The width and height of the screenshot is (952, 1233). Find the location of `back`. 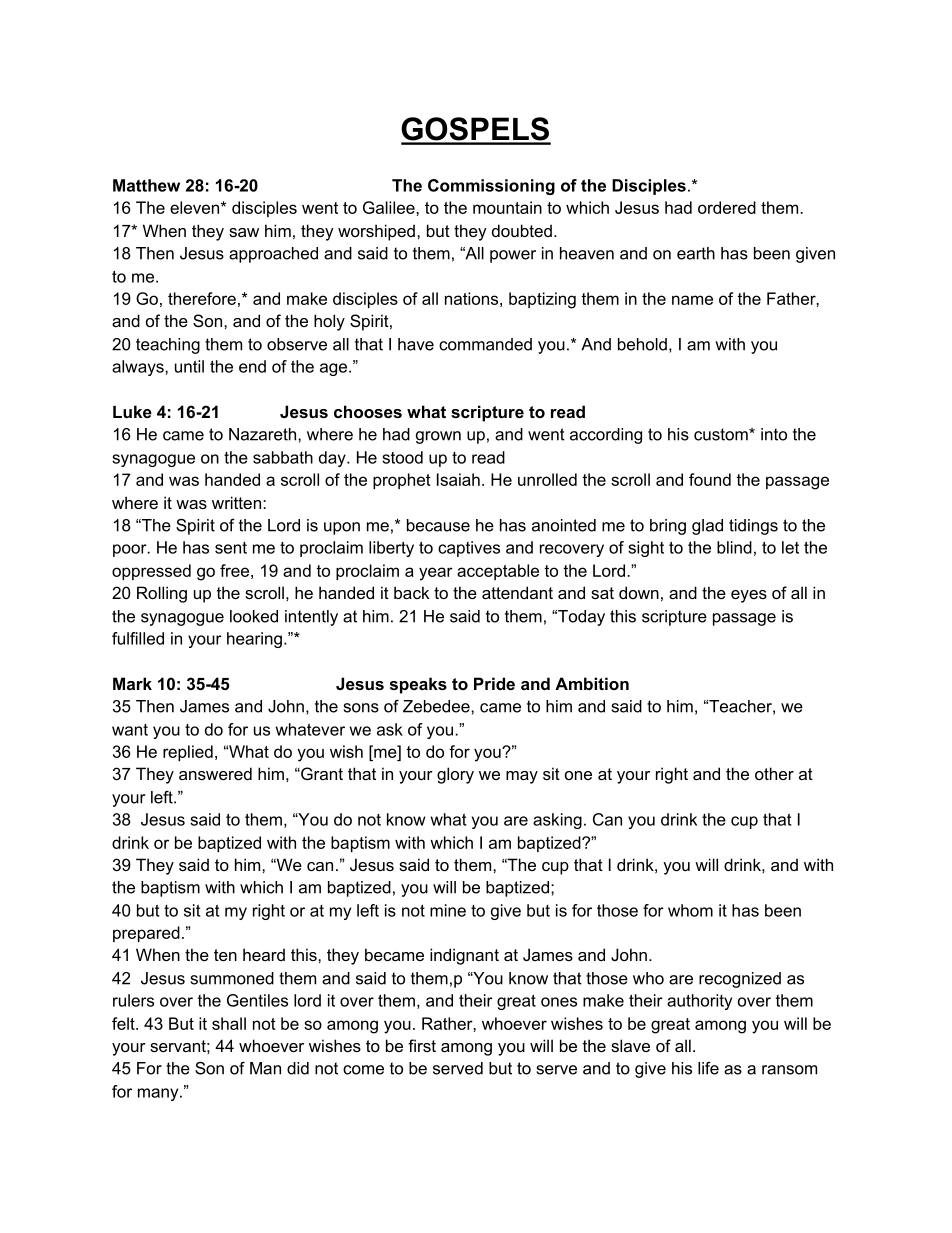

back is located at coordinates (411, 592).
